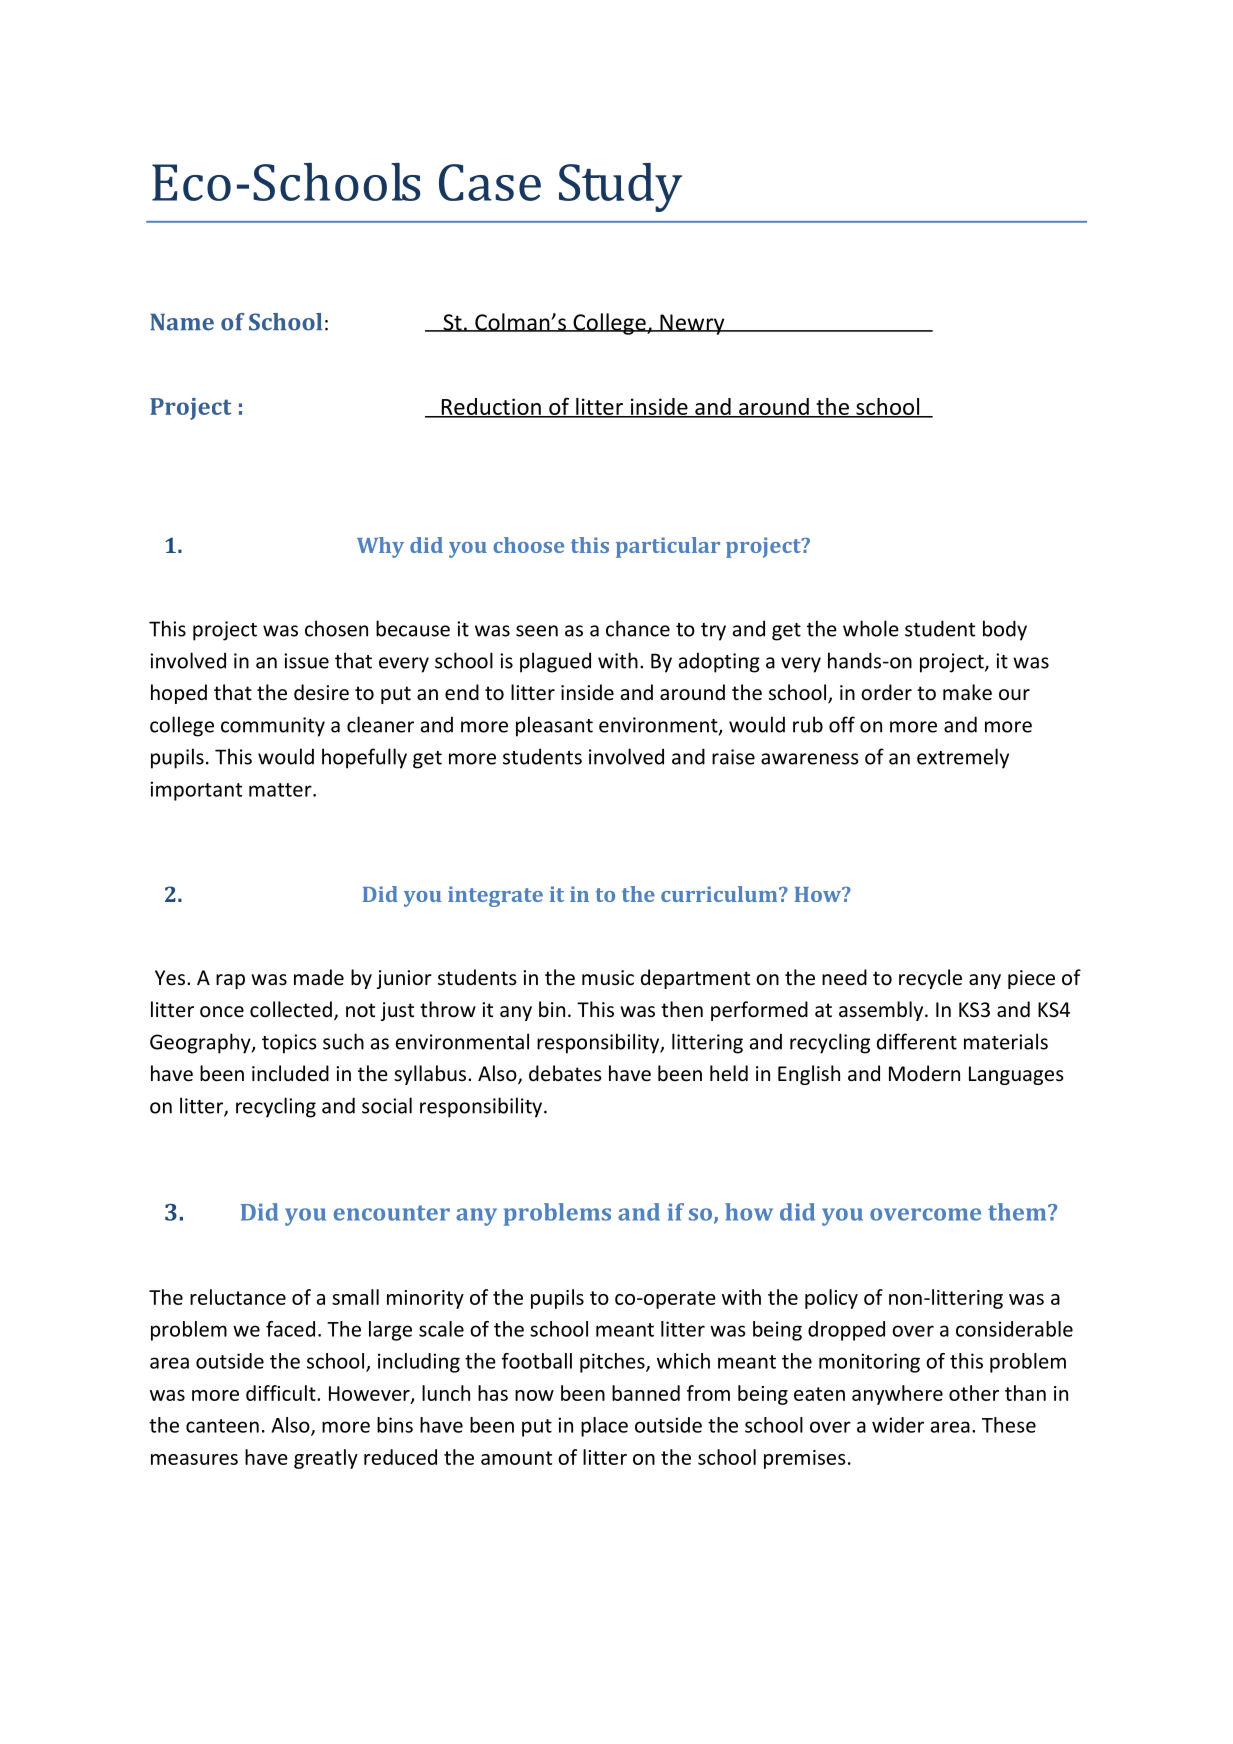  What do you see at coordinates (620, 187) in the document?
I see `Study` at bounding box center [620, 187].
